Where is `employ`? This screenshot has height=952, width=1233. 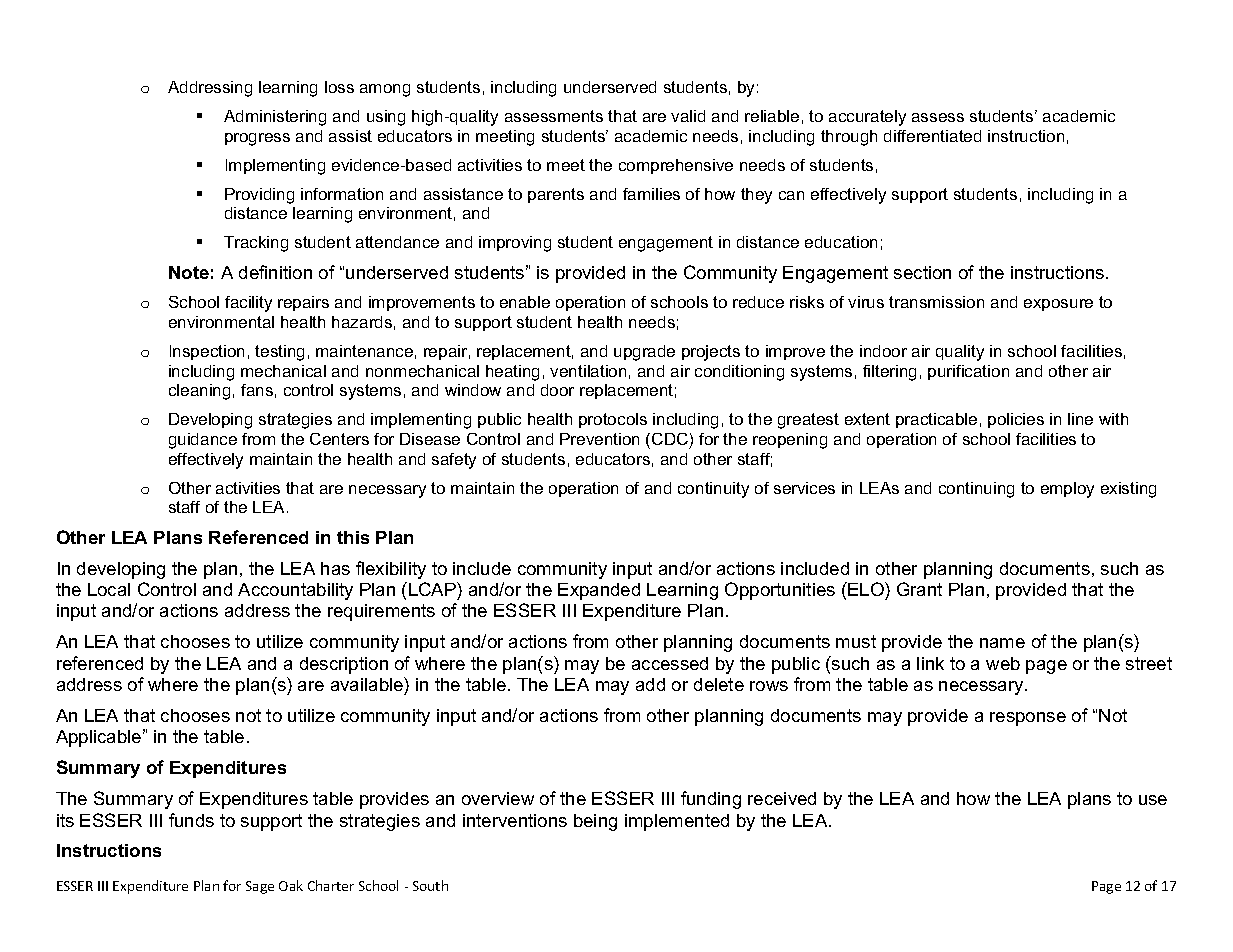
employ is located at coordinates (1067, 490).
